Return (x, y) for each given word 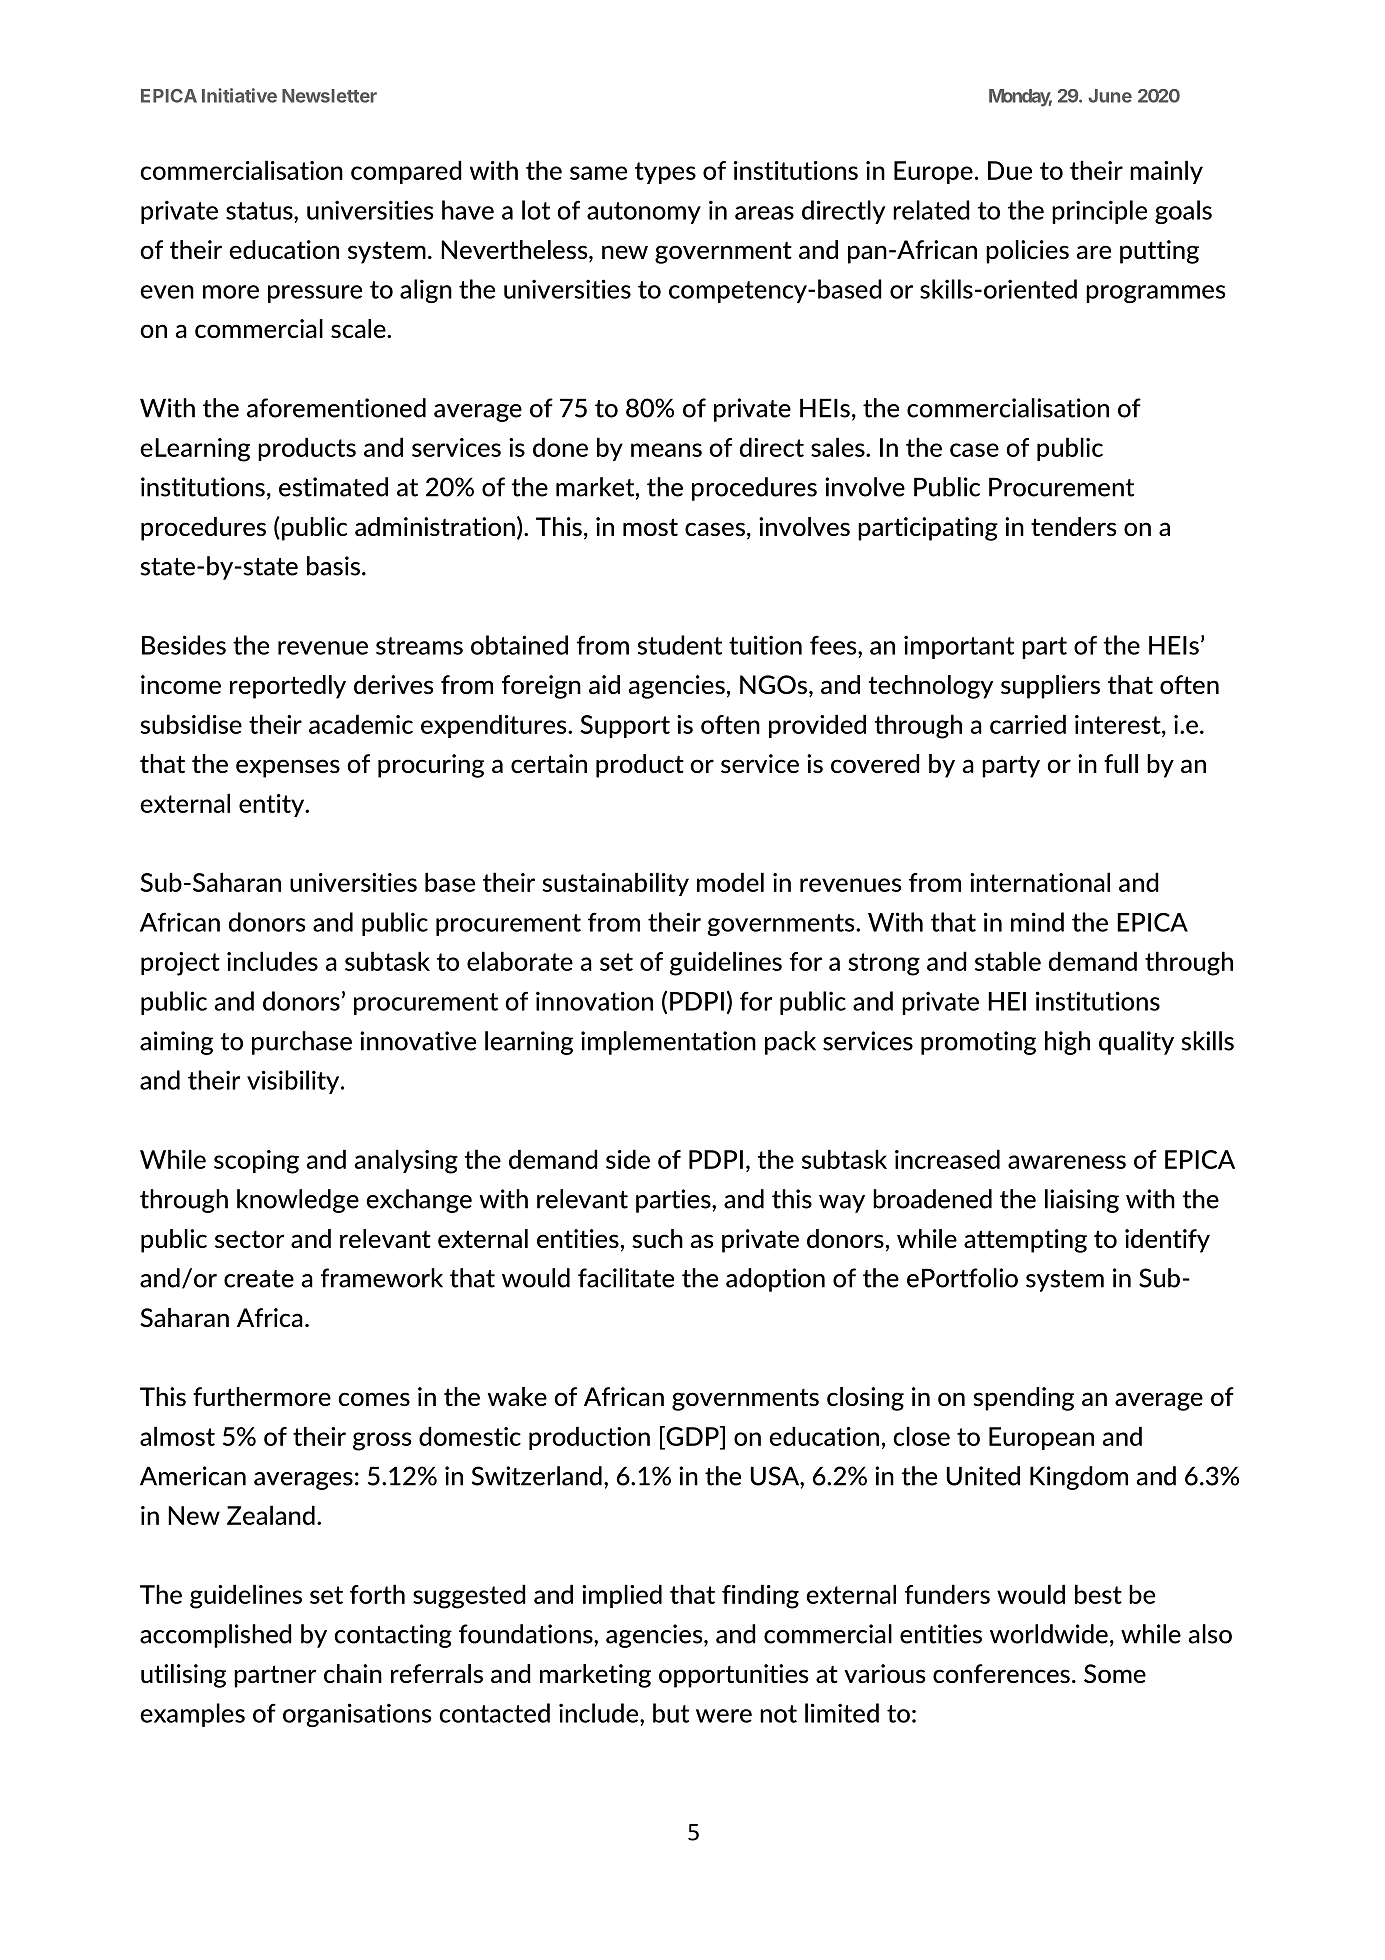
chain (353, 1673)
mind (1037, 922)
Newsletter (329, 96)
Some (1115, 1673)
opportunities (733, 1676)
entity (273, 805)
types (665, 173)
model (730, 882)
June (1110, 96)
